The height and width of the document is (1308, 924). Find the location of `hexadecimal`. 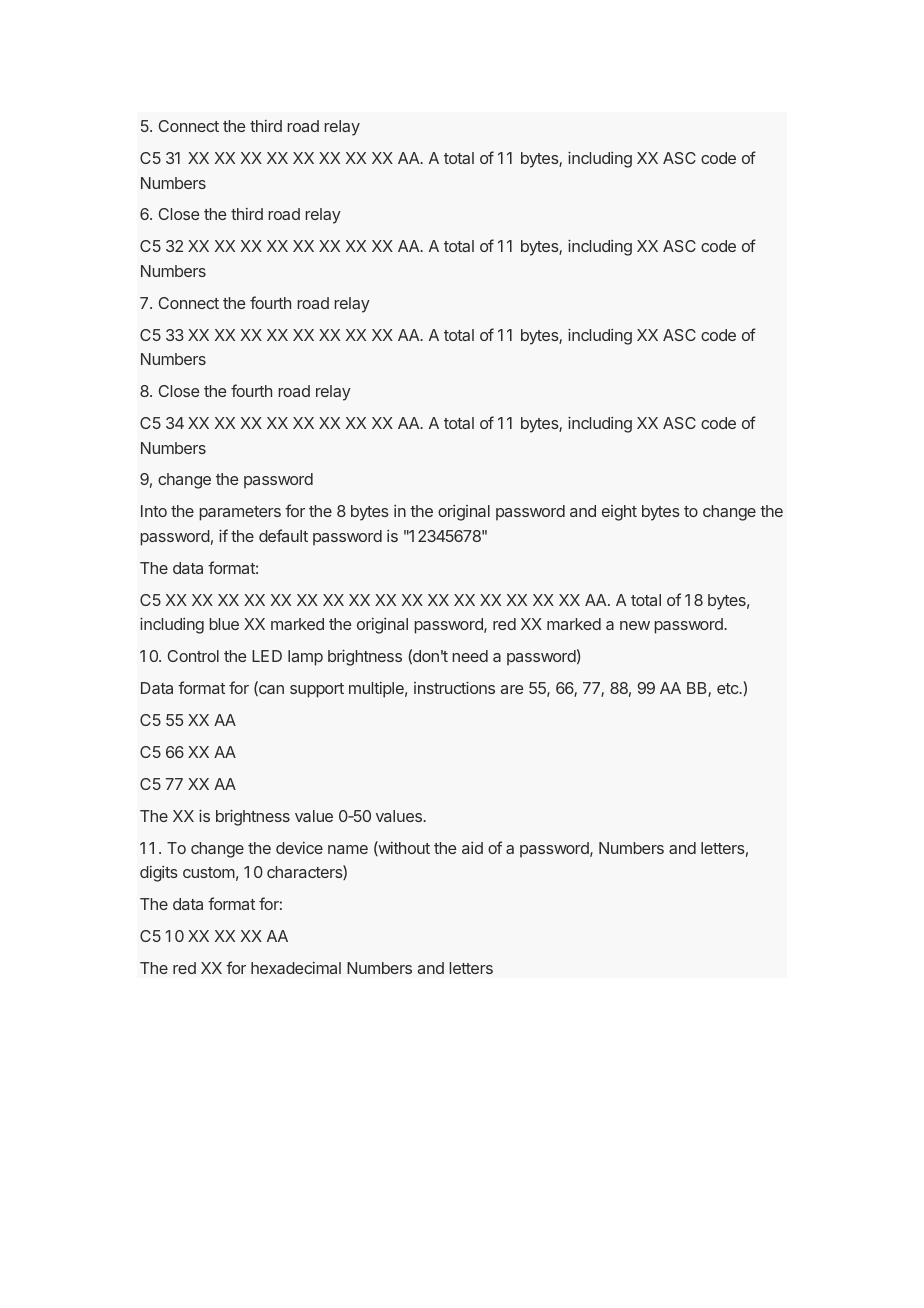

hexadecimal is located at coordinates (296, 968).
